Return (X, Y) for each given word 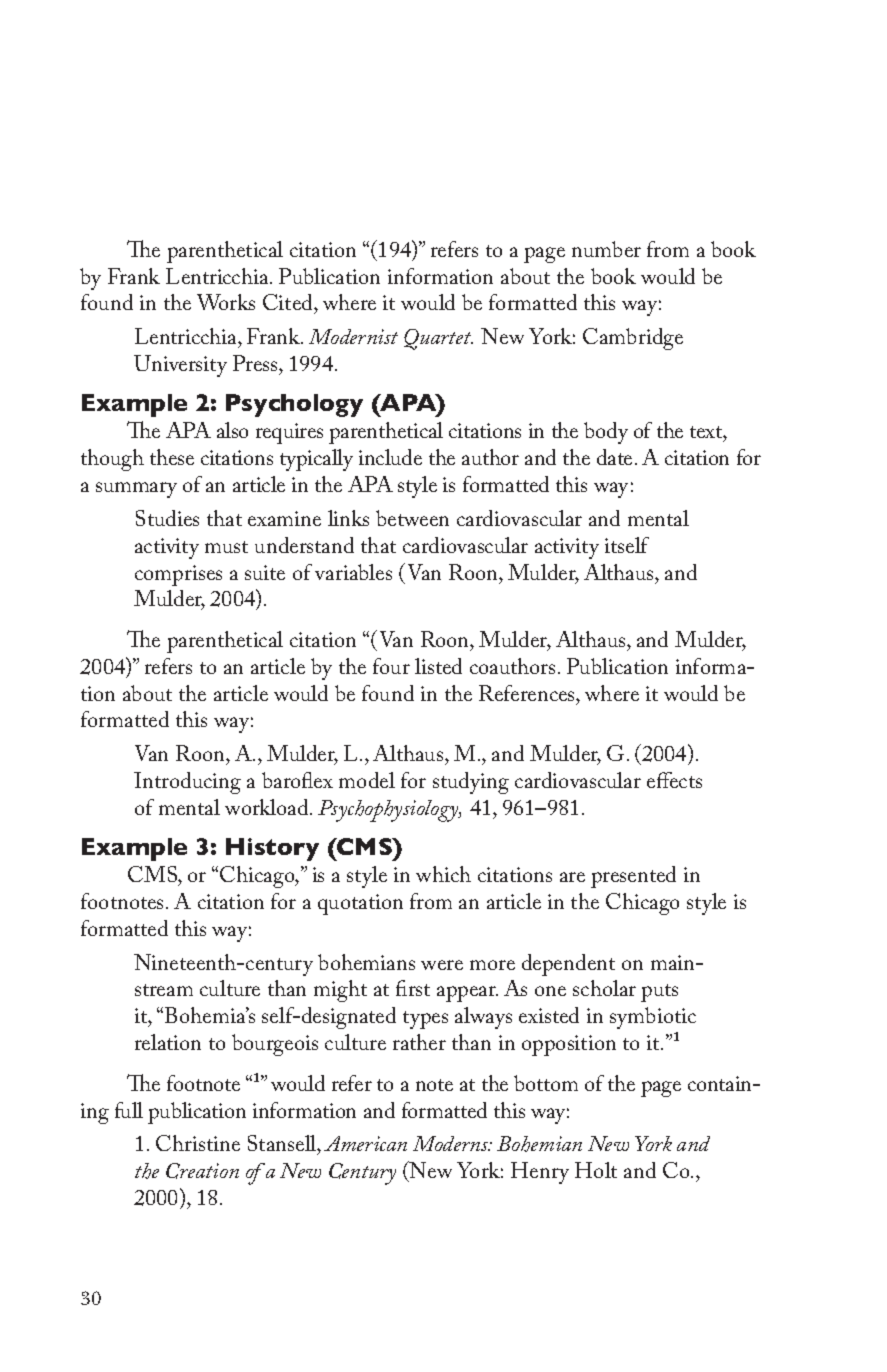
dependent (568, 965)
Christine (198, 1143)
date (614, 457)
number (606, 249)
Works (226, 302)
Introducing (187, 783)
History (272, 849)
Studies (167, 518)
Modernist (353, 336)
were (442, 965)
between (412, 518)
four (391, 666)
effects (674, 780)
